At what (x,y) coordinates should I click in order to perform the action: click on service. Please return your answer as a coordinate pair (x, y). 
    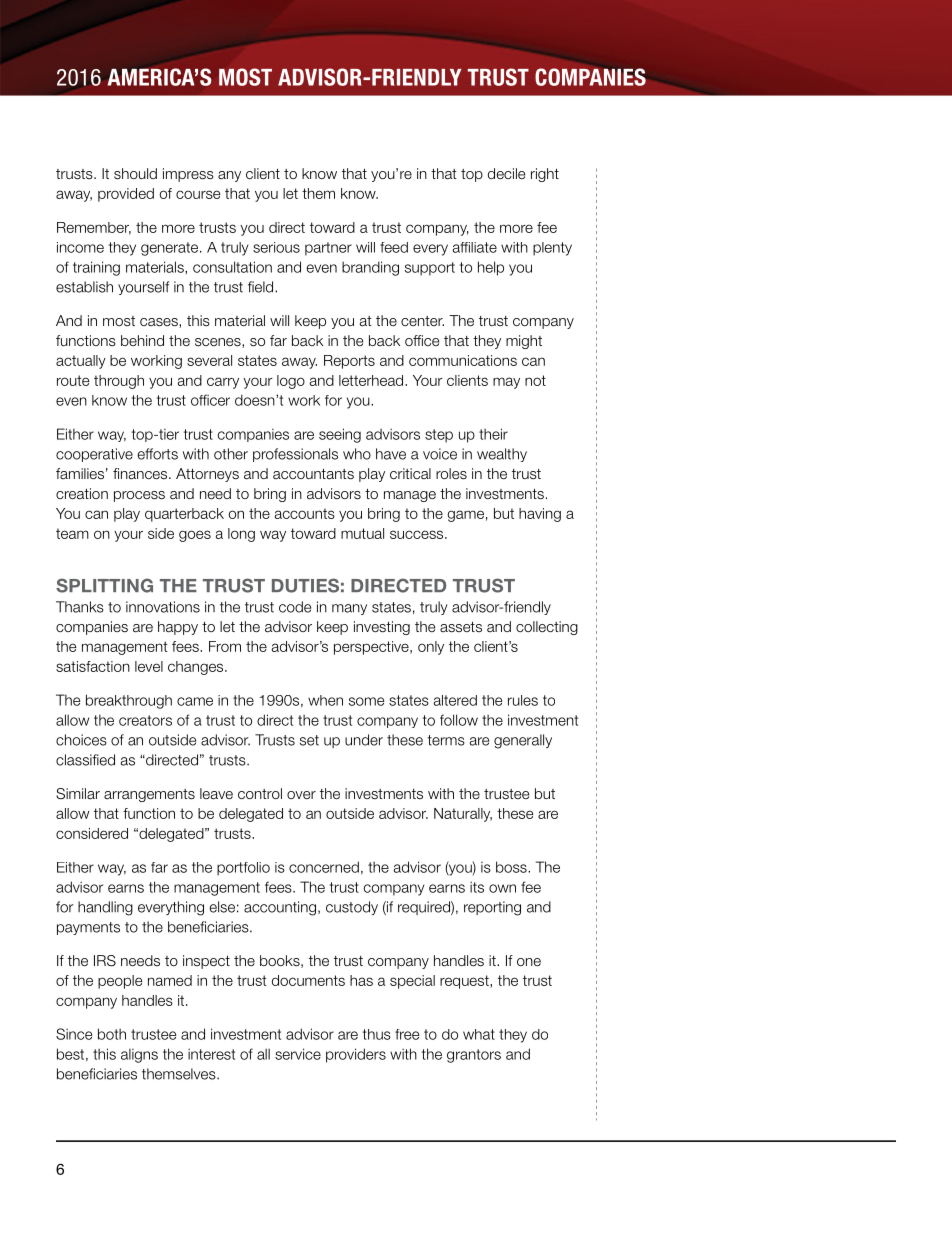
    Looking at the image, I should click on (298, 1054).
